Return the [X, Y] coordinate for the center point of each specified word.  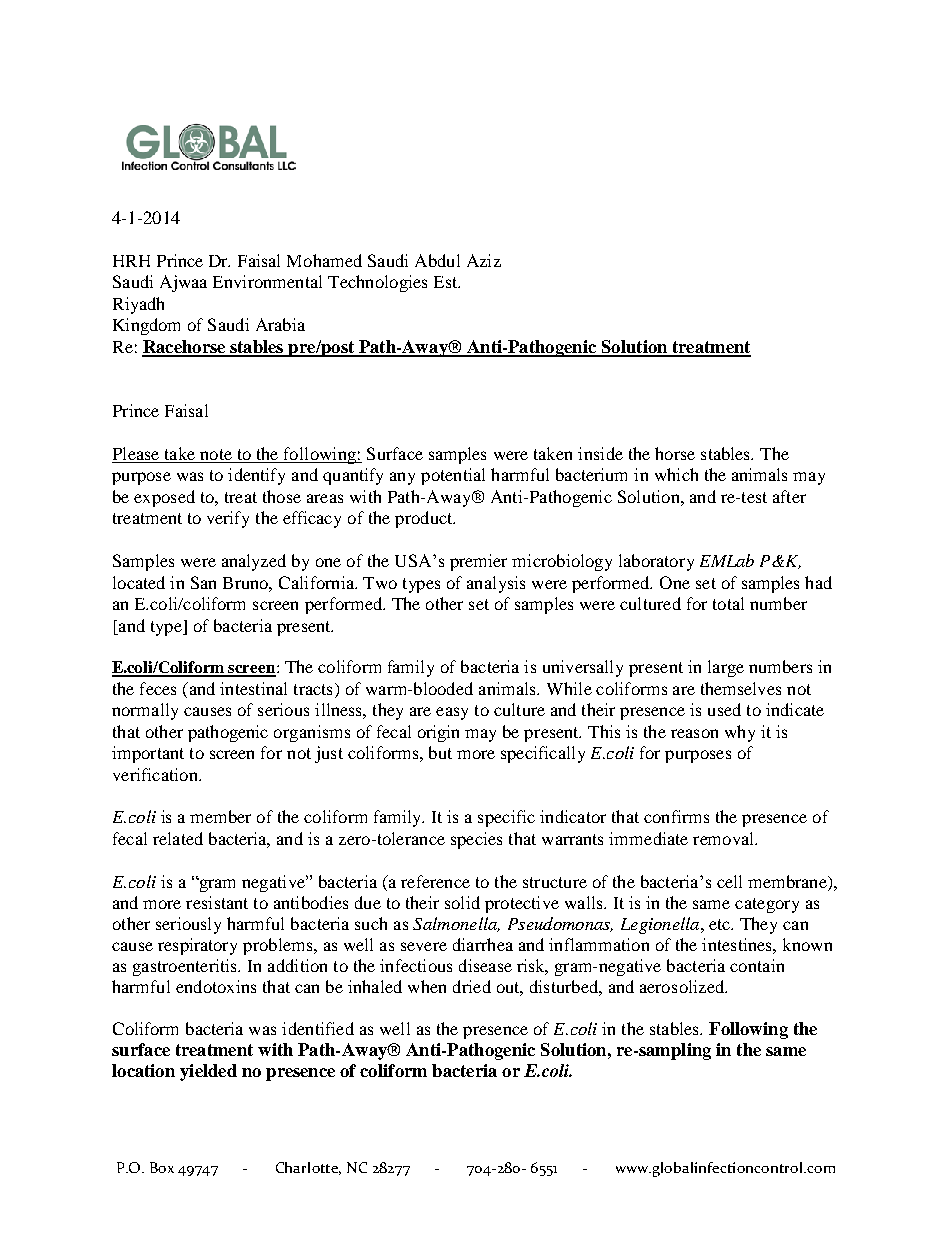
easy [452, 713]
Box [162, 1167]
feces [158, 688]
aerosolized [683, 986]
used [724, 709]
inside [600, 453]
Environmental [267, 281]
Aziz [484, 260]
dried [472, 986]
